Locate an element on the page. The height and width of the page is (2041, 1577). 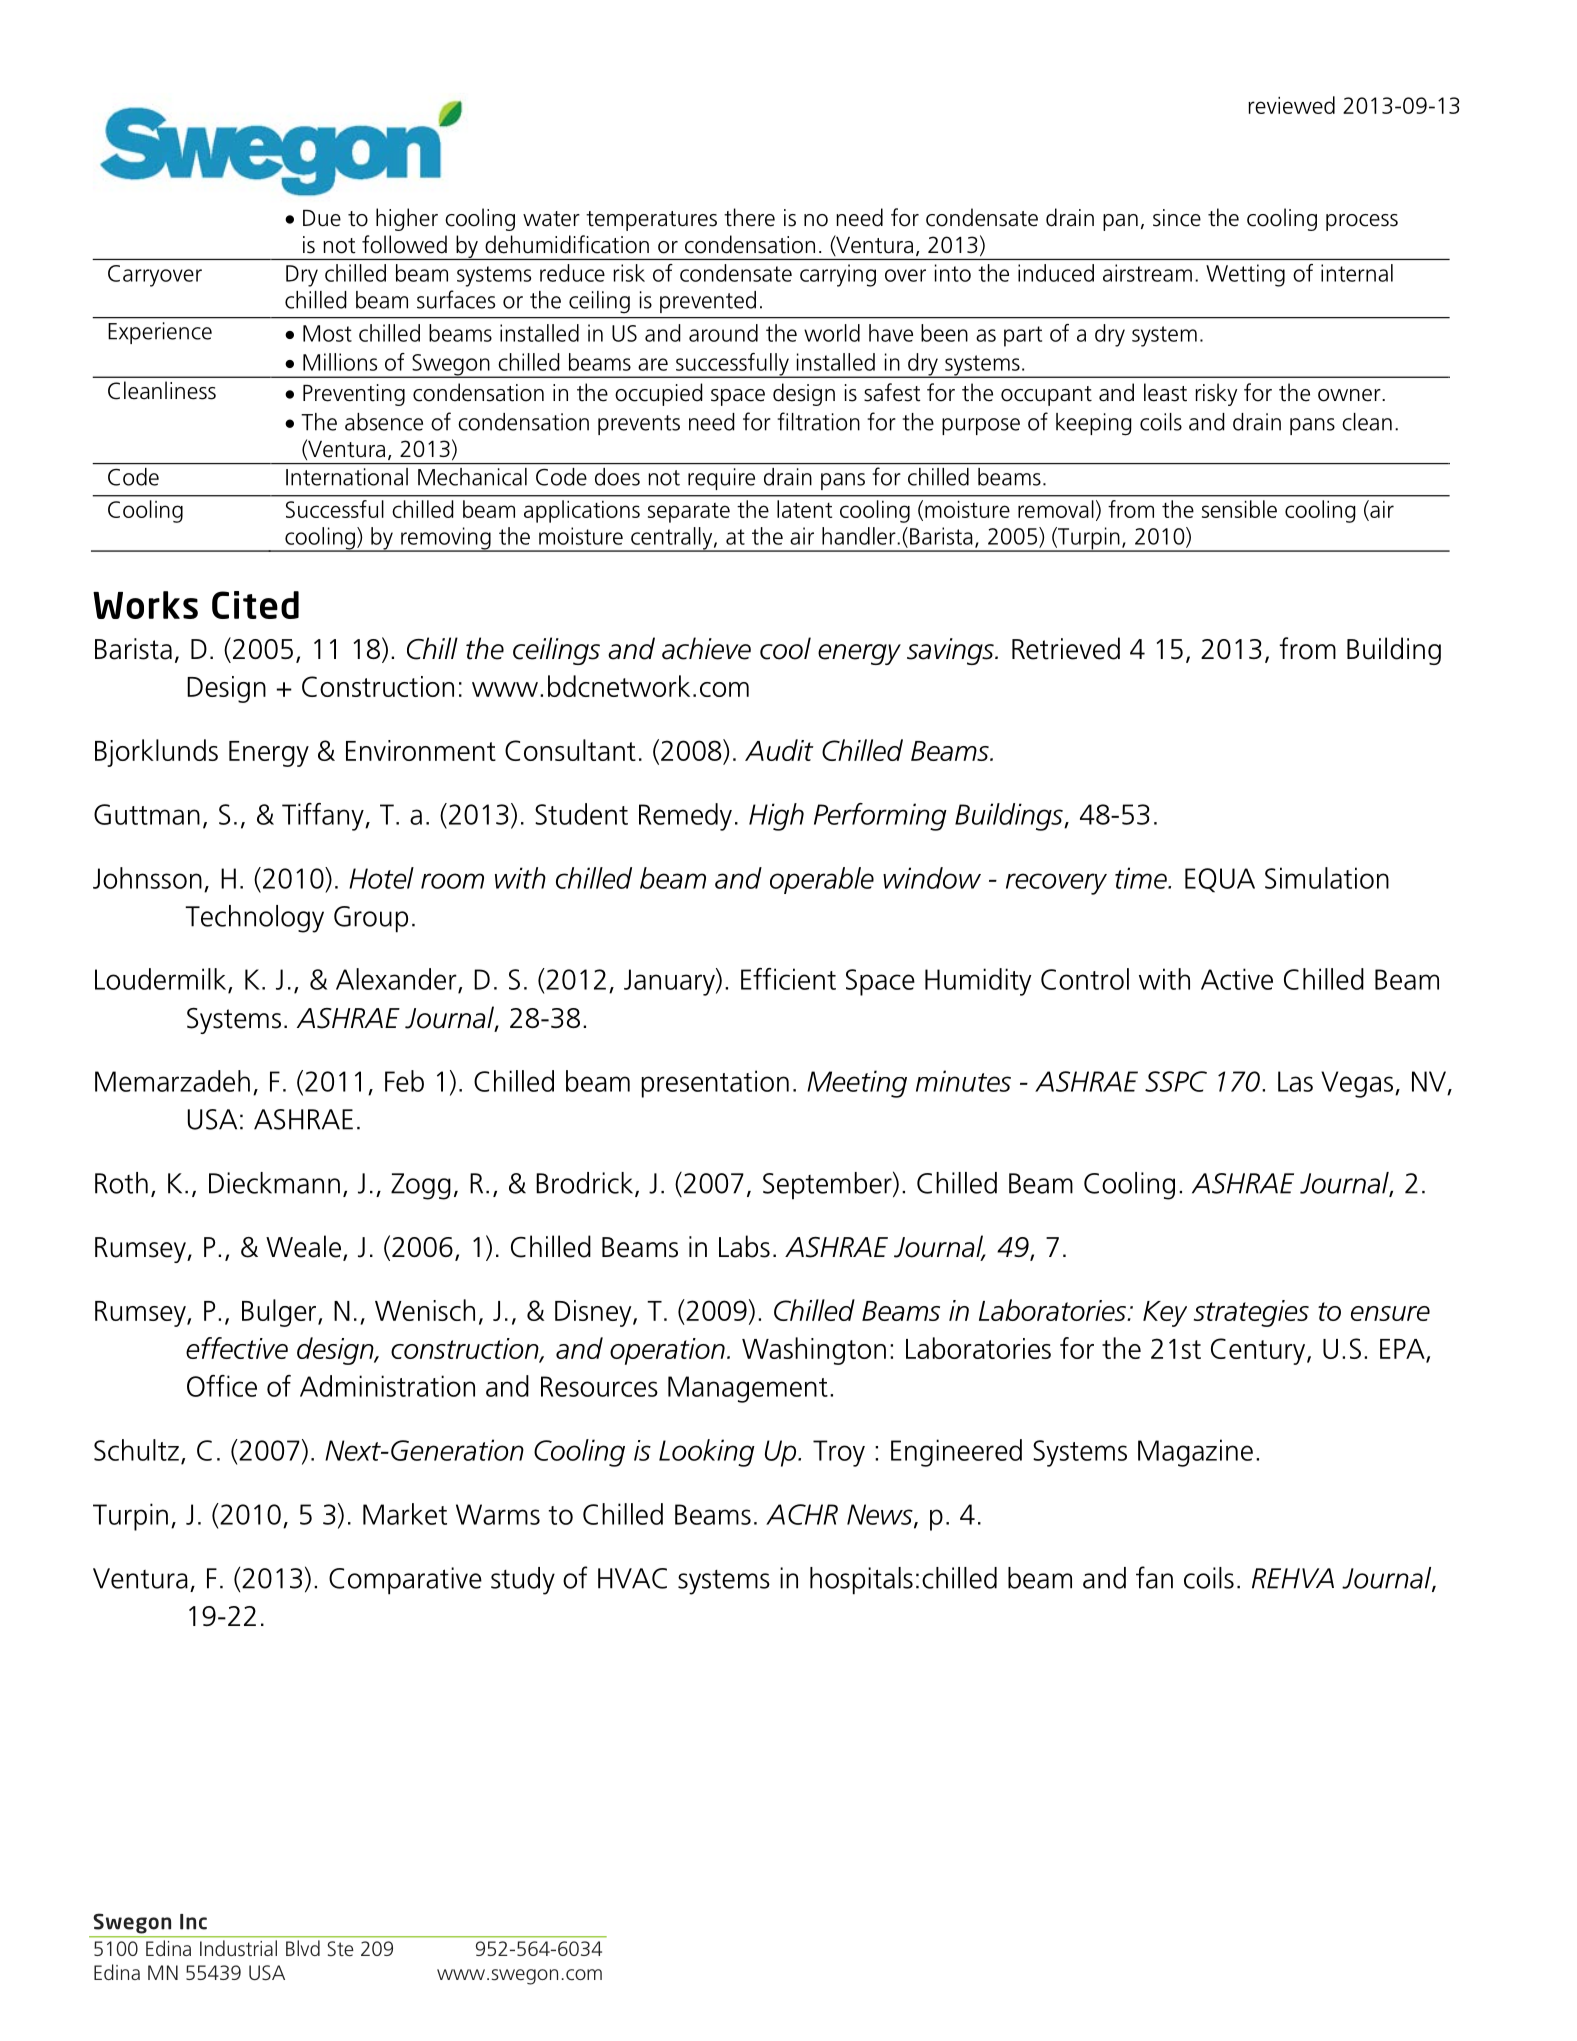
Blvd is located at coordinates (303, 1948).
